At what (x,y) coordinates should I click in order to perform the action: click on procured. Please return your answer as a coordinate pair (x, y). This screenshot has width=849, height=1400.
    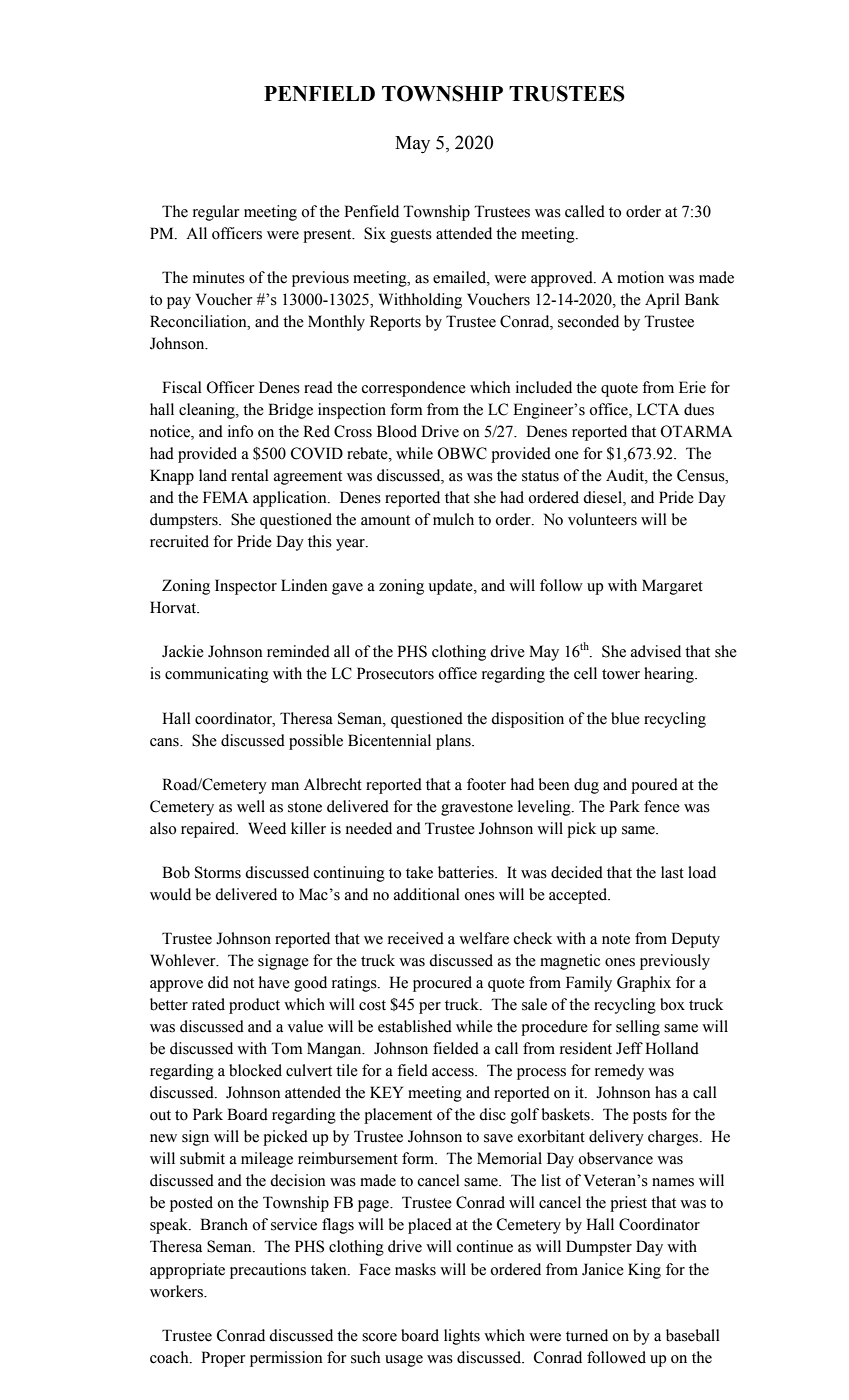
    Looking at the image, I should click on (442, 984).
